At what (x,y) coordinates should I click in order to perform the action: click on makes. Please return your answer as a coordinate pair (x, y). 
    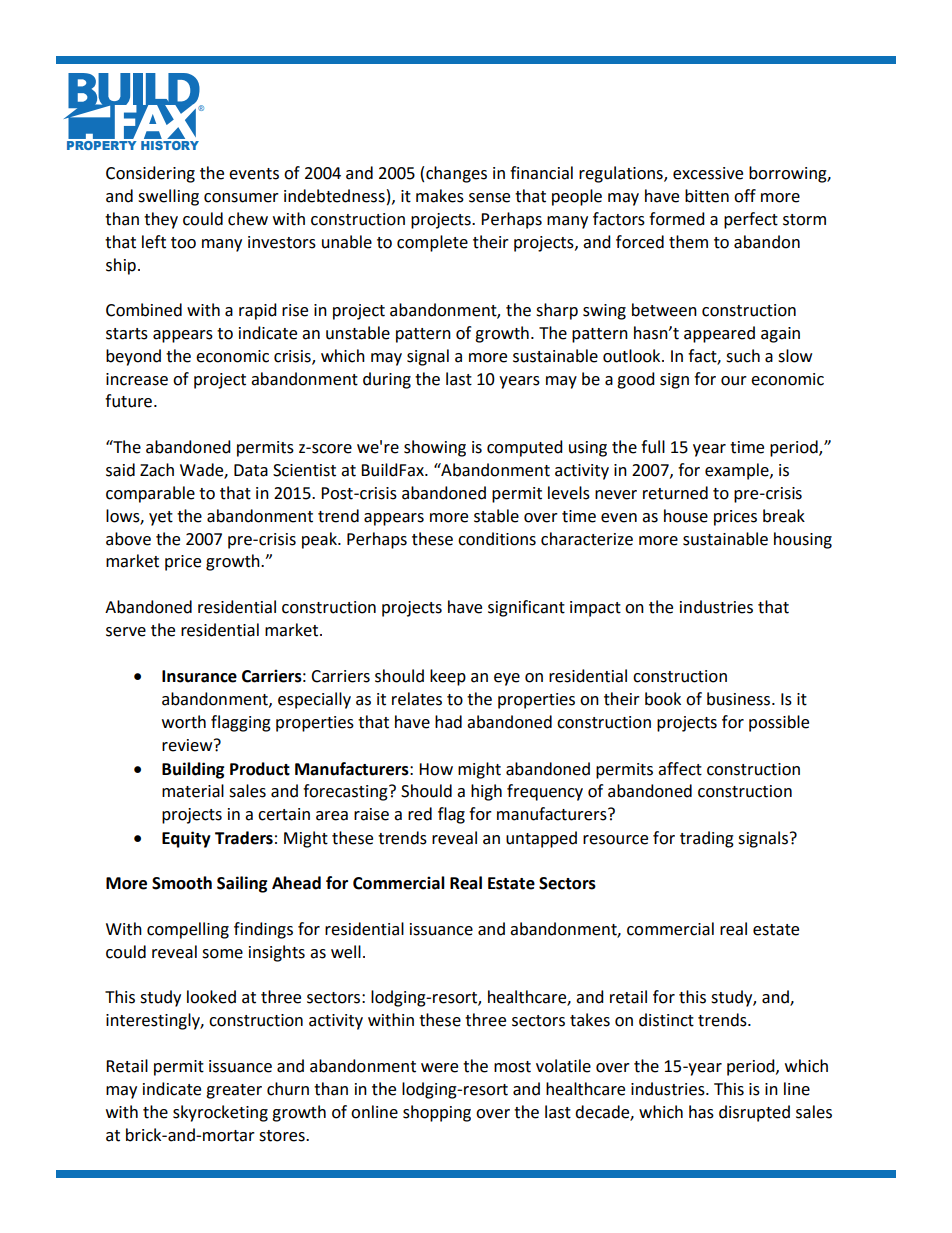
    Looking at the image, I should click on (440, 196).
